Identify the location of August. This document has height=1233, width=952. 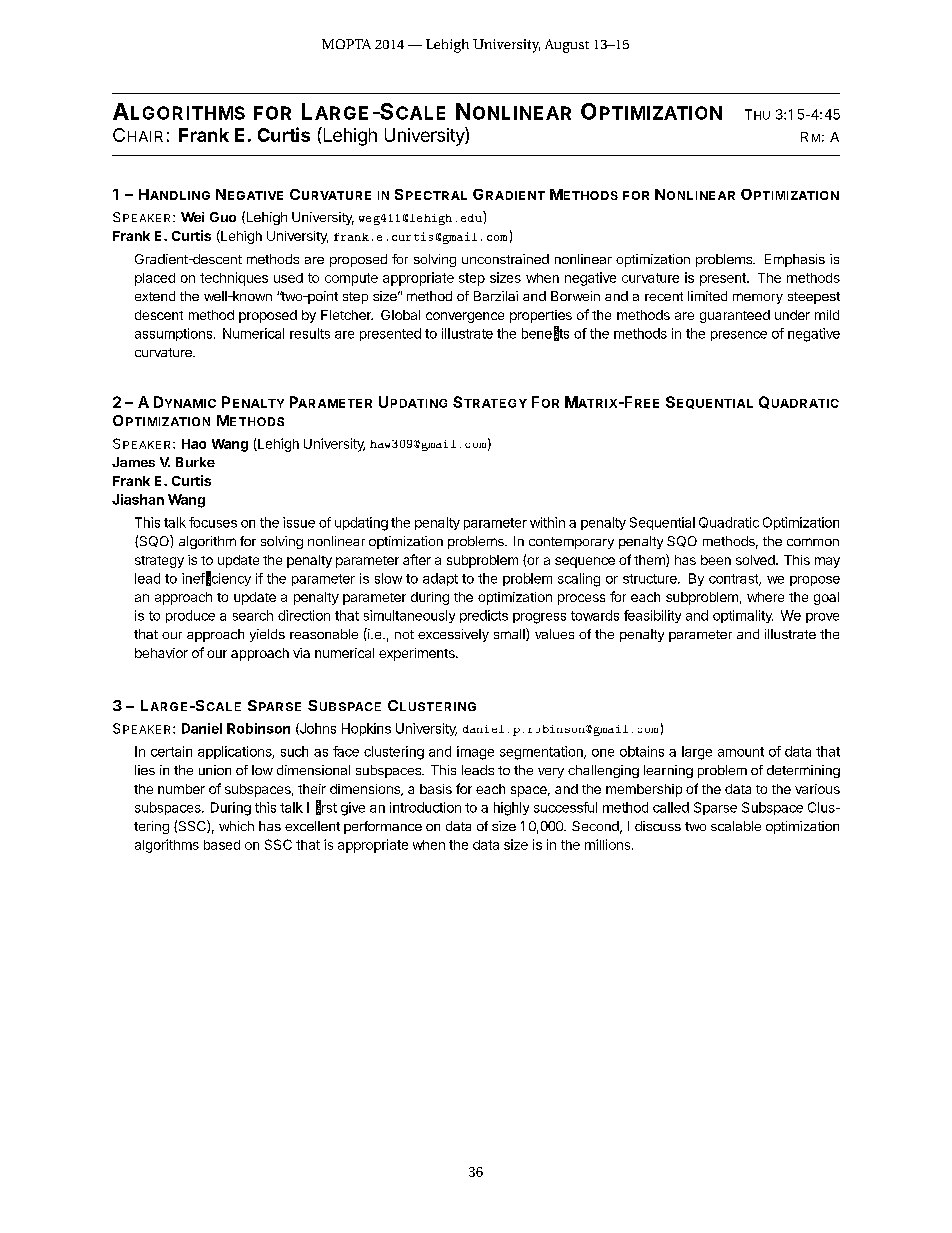
(567, 46).
